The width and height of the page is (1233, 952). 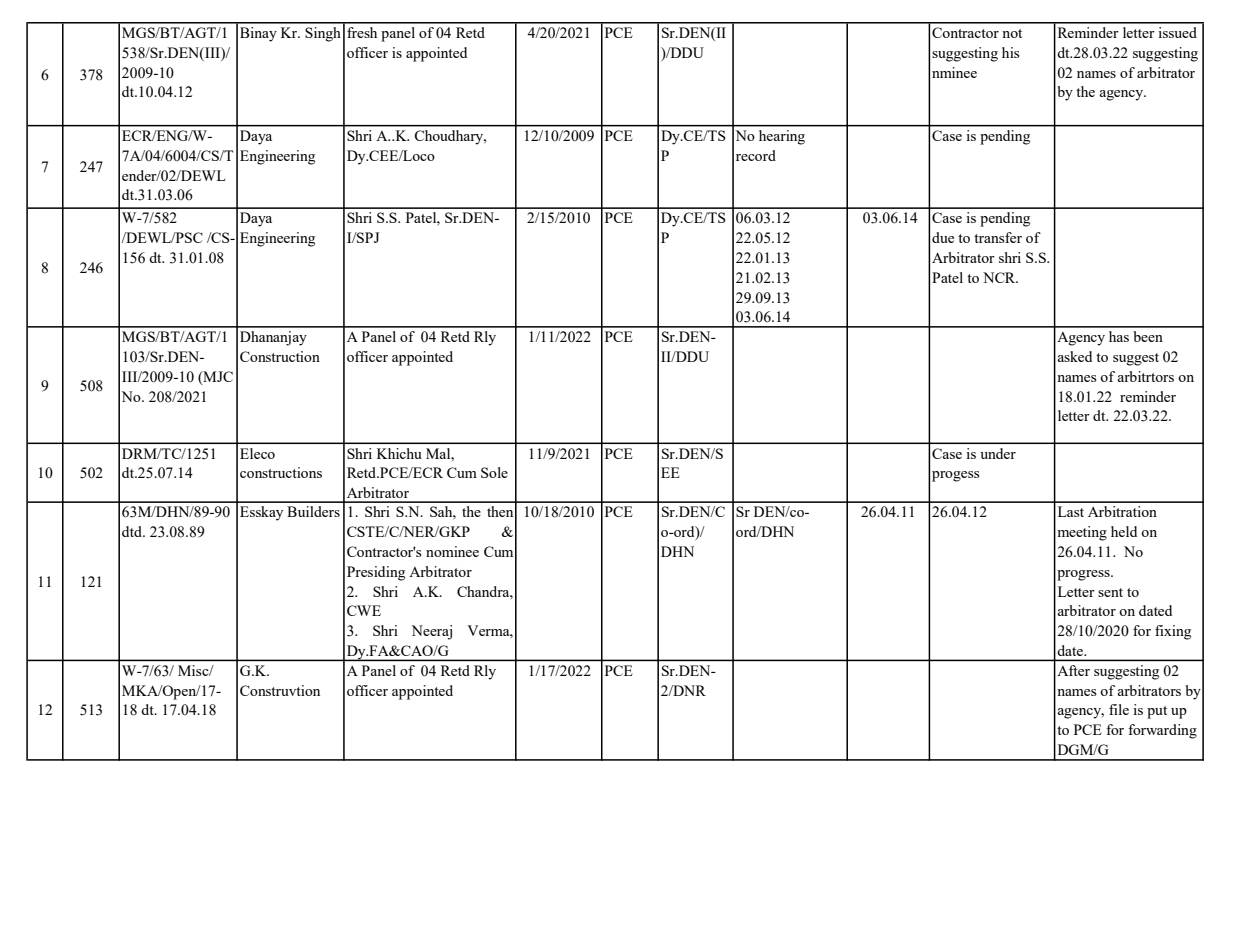 What do you see at coordinates (452, 551) in the page?
I see `nominee` at bounding box center [452, 551].
